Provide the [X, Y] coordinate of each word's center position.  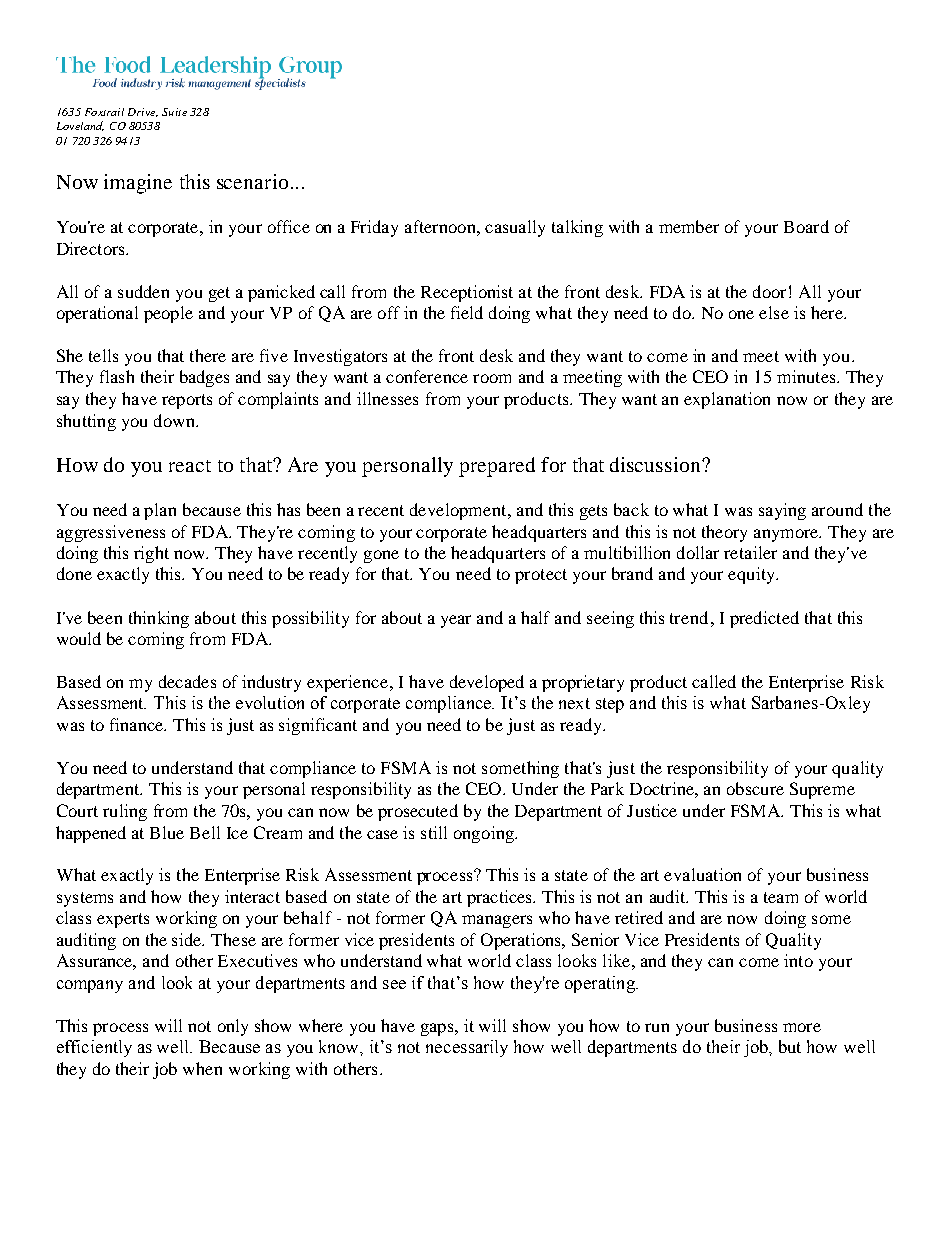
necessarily [467, 1048]
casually [515, 228]
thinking [159, 619]
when [202, 1068]
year [456, 621]
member [689, 226]
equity [753, 575]
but [790, 1046]
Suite [174, 112]
